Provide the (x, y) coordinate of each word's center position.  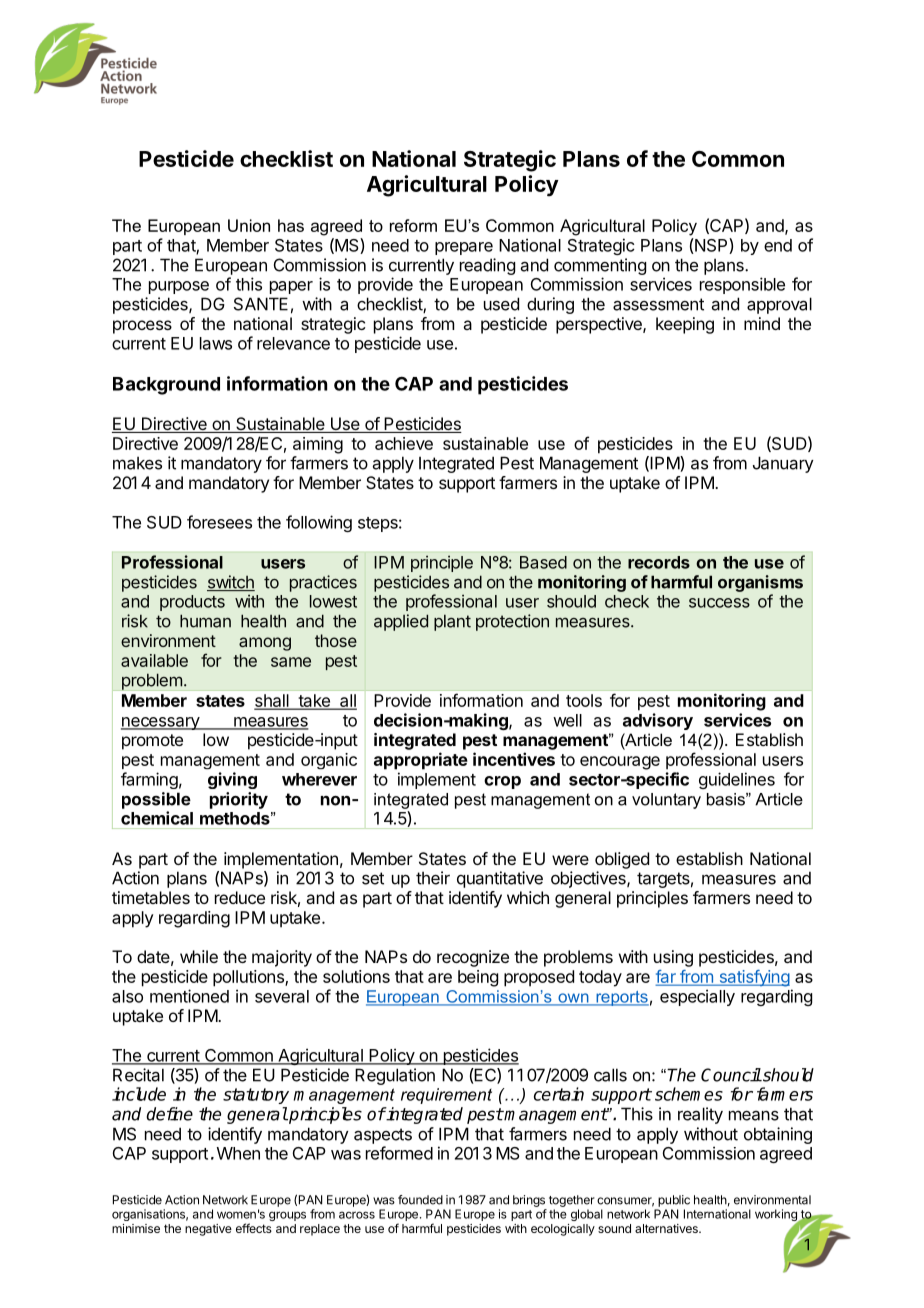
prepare (464, 248)
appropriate (421, 761)
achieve (404, 443)
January (783, 464)
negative (208, 1230)
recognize (473, 958)
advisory (658, 721)
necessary (161, 723)
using (673, 958)
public (674, 1201)
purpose (179, 287)
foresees (219, 522)
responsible (742, 285)
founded (420, 1200)
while (199, 956)
